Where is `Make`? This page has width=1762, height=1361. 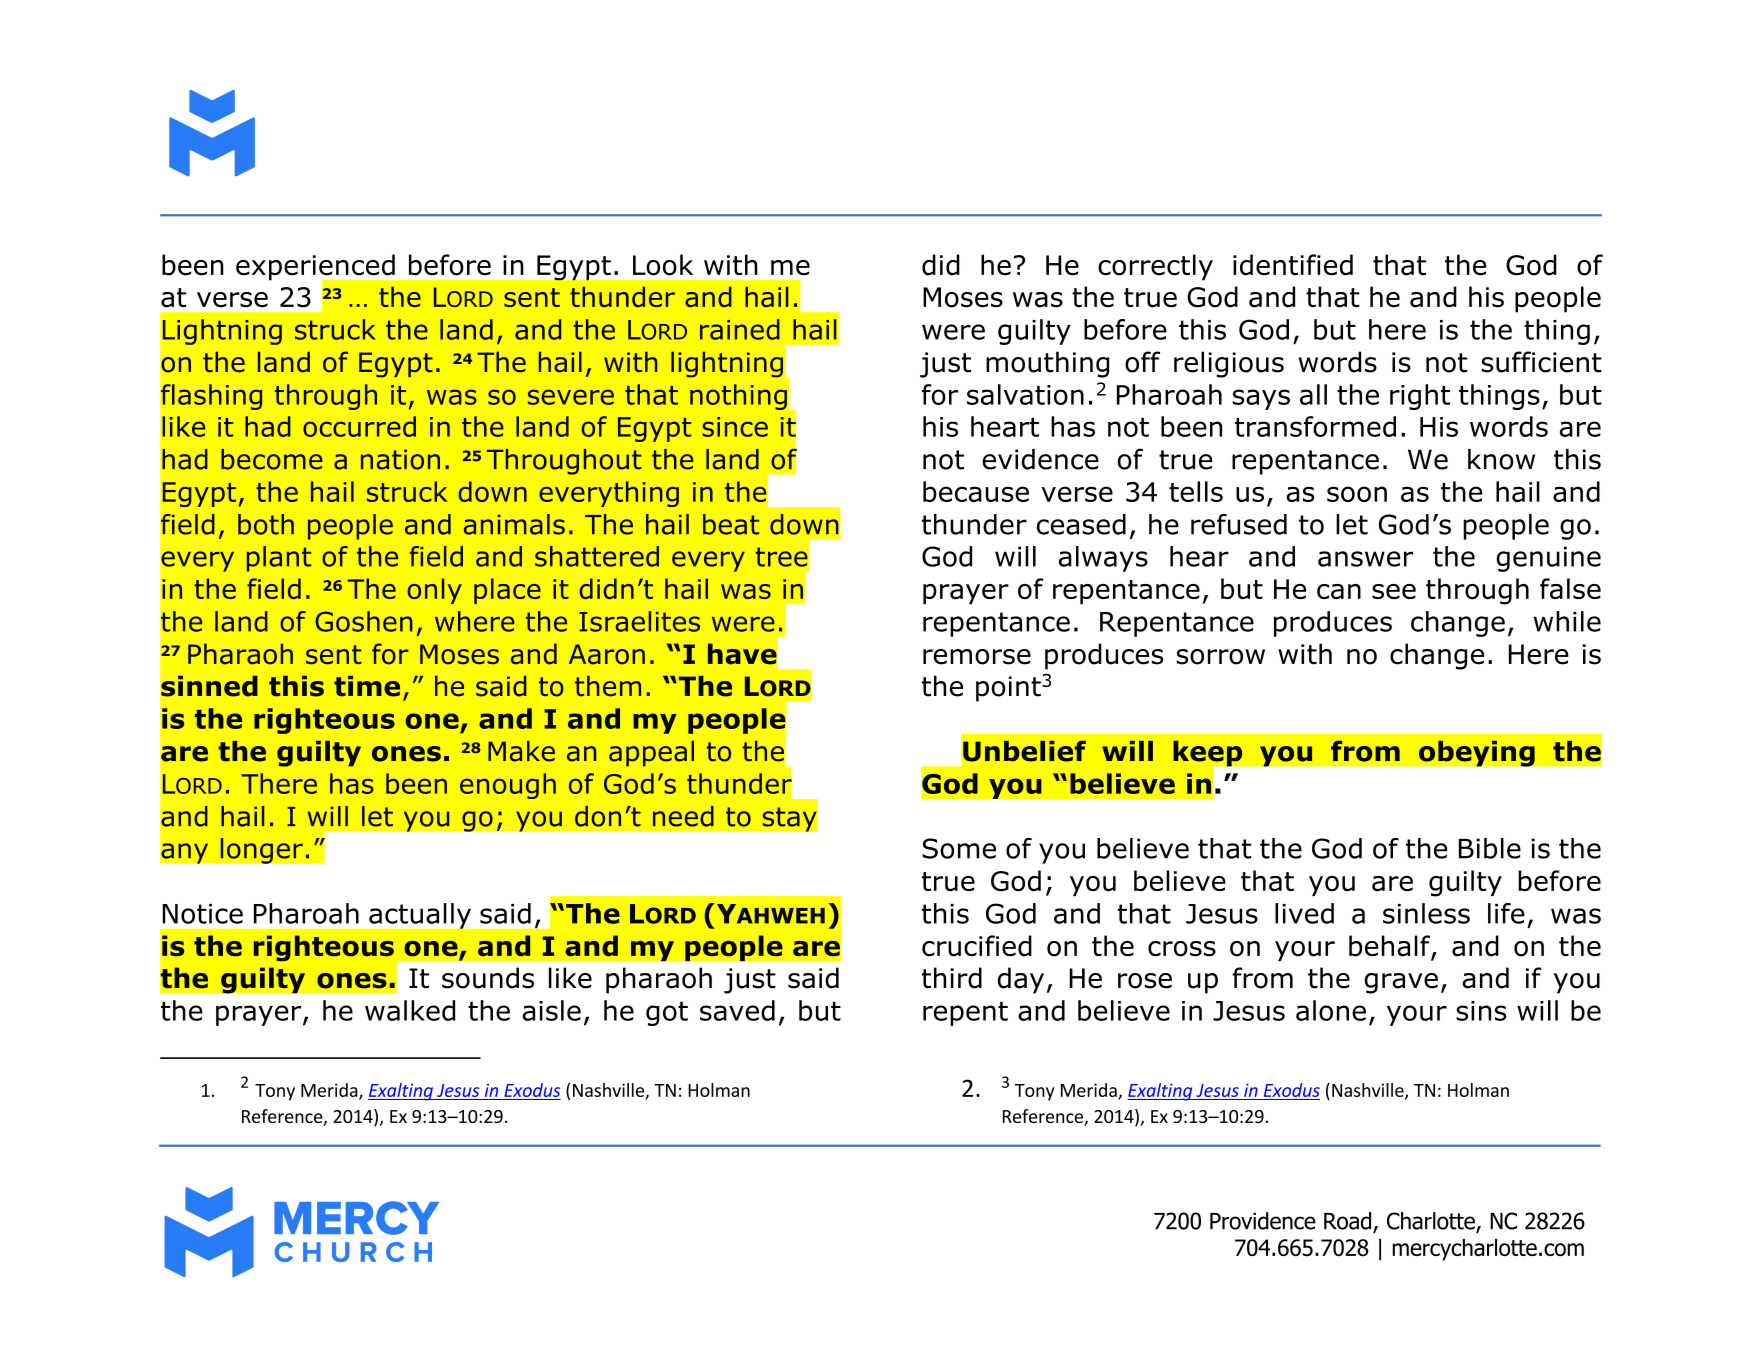 Make is located at coordinates (521, 751).
